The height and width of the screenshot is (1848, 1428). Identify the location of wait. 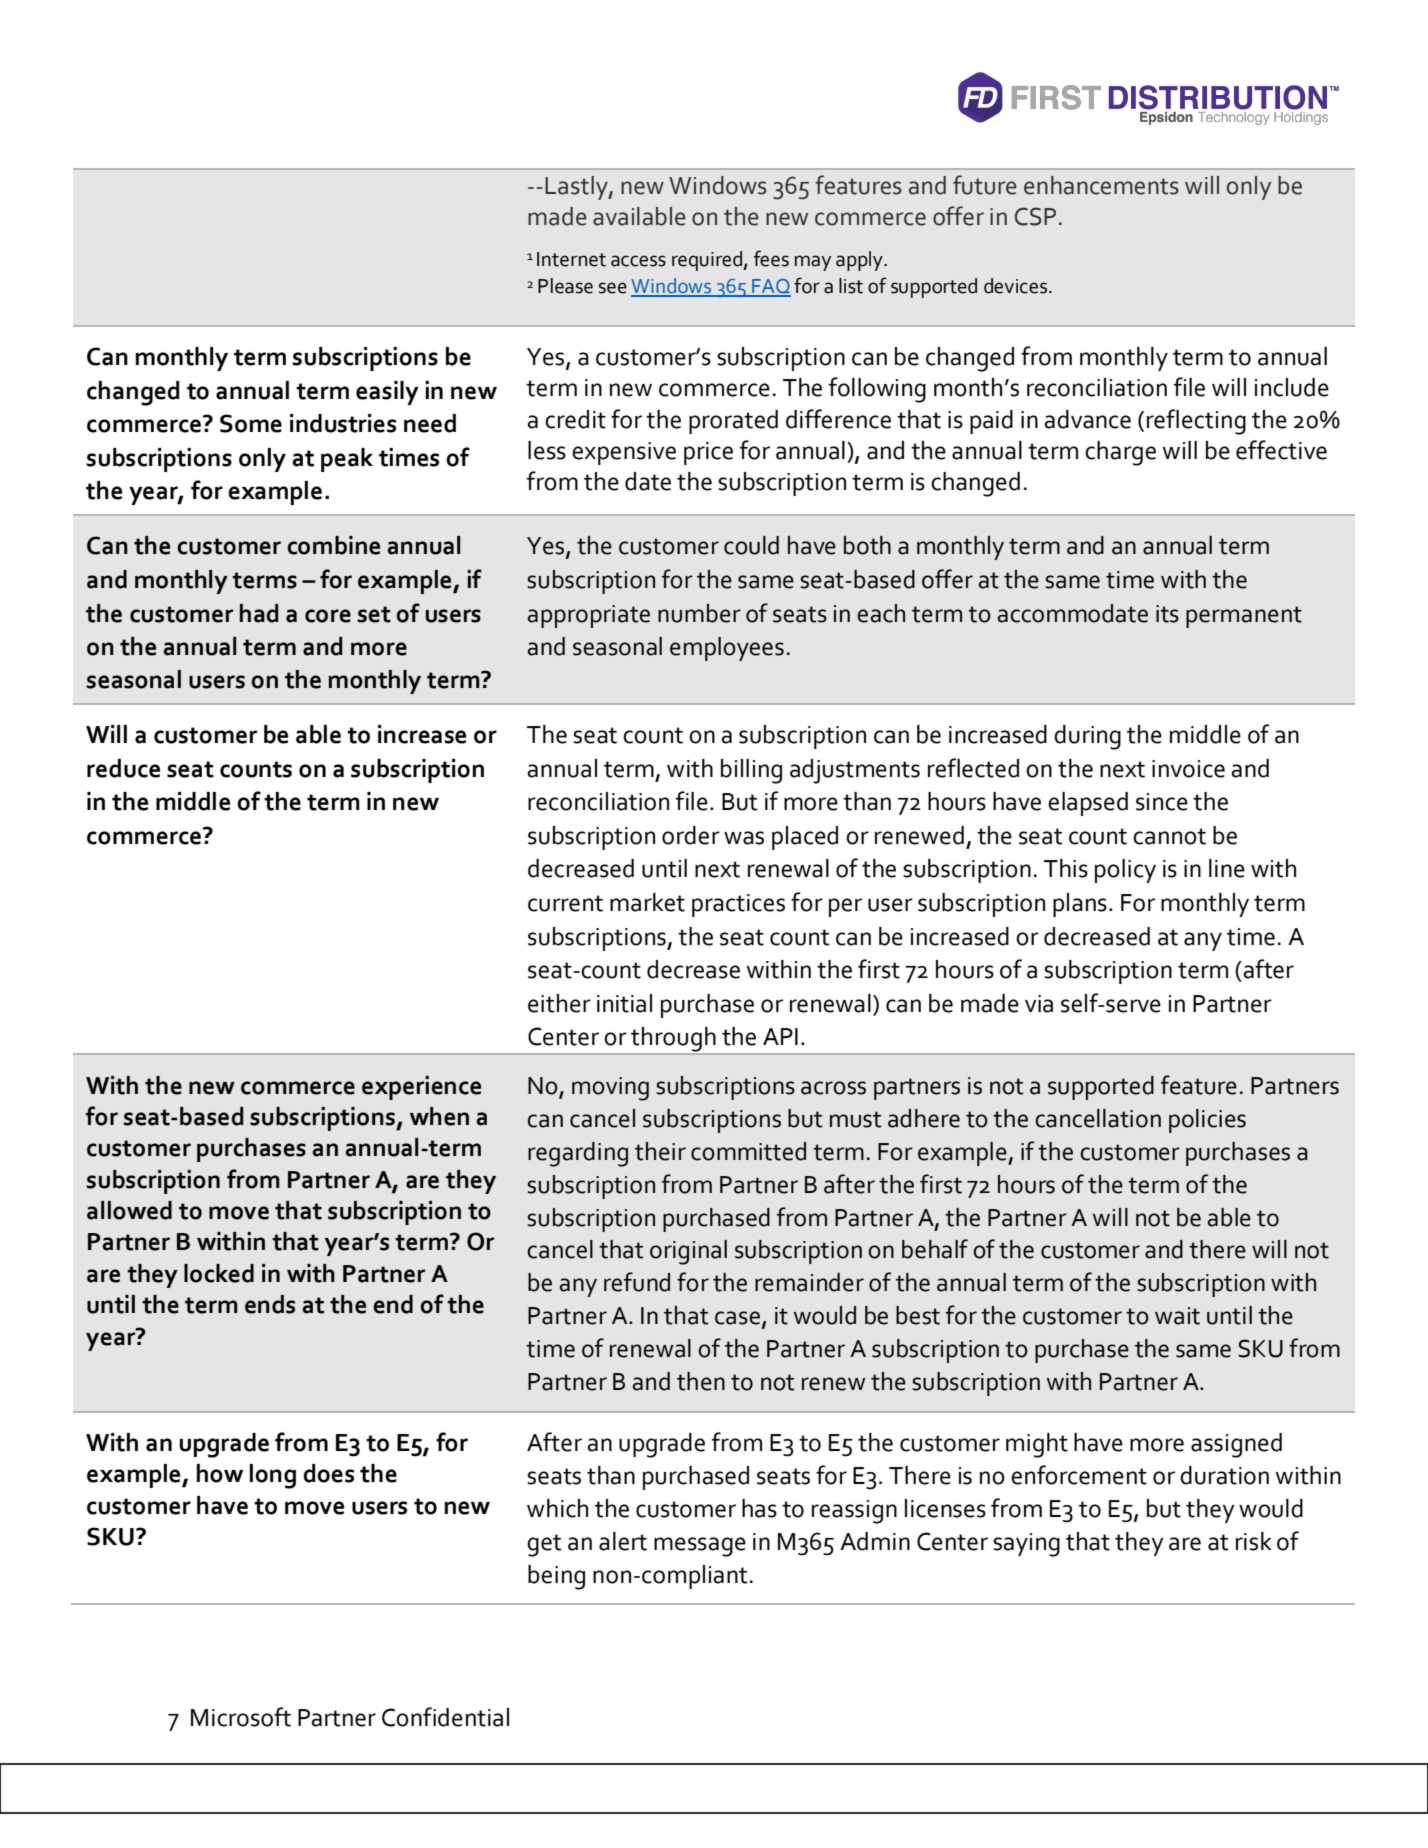
(1177, 1316).
